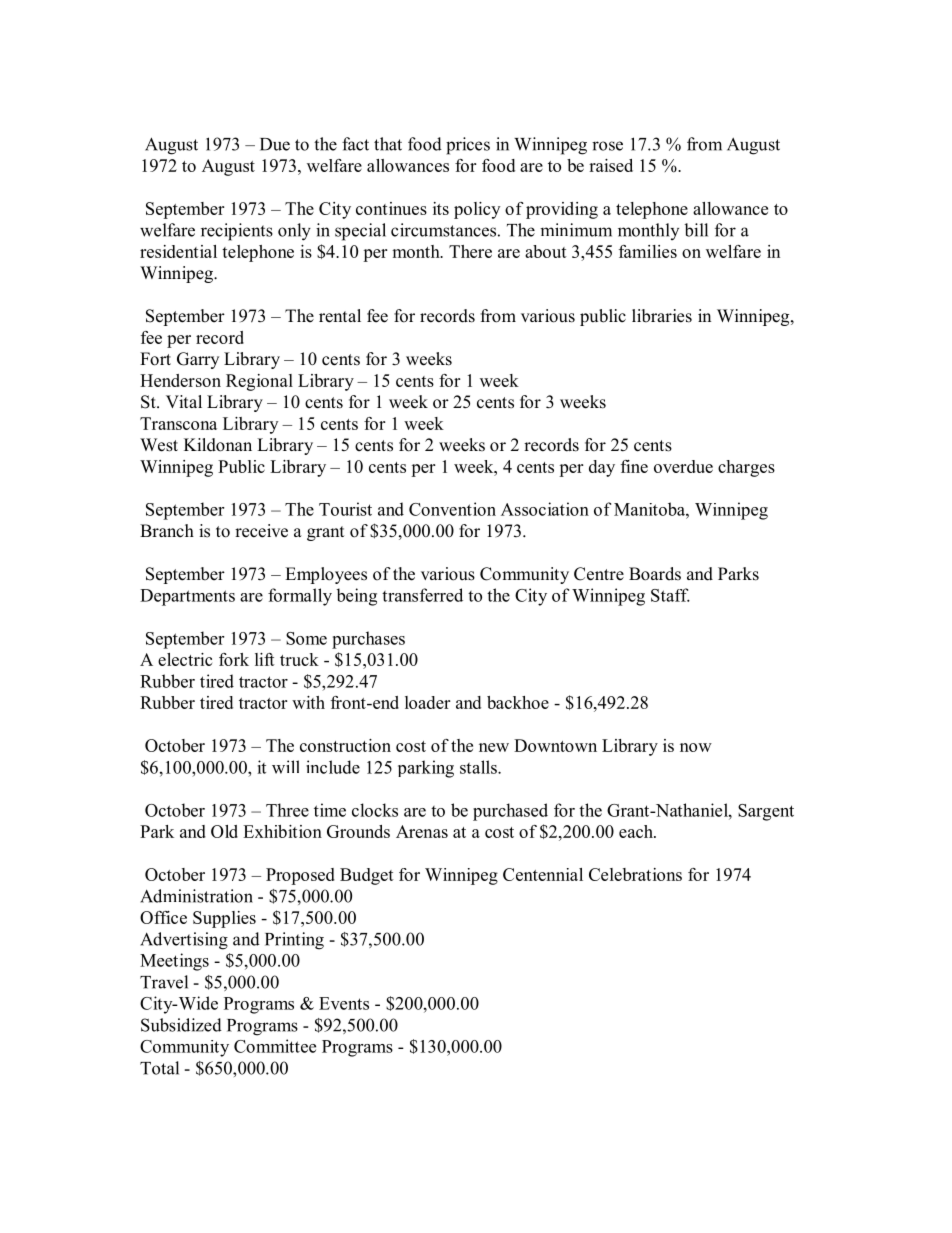 This document has height=1233, width=952. Describe the element at coordinates (422, 831) in the document. I see `Arenas` at that location.
